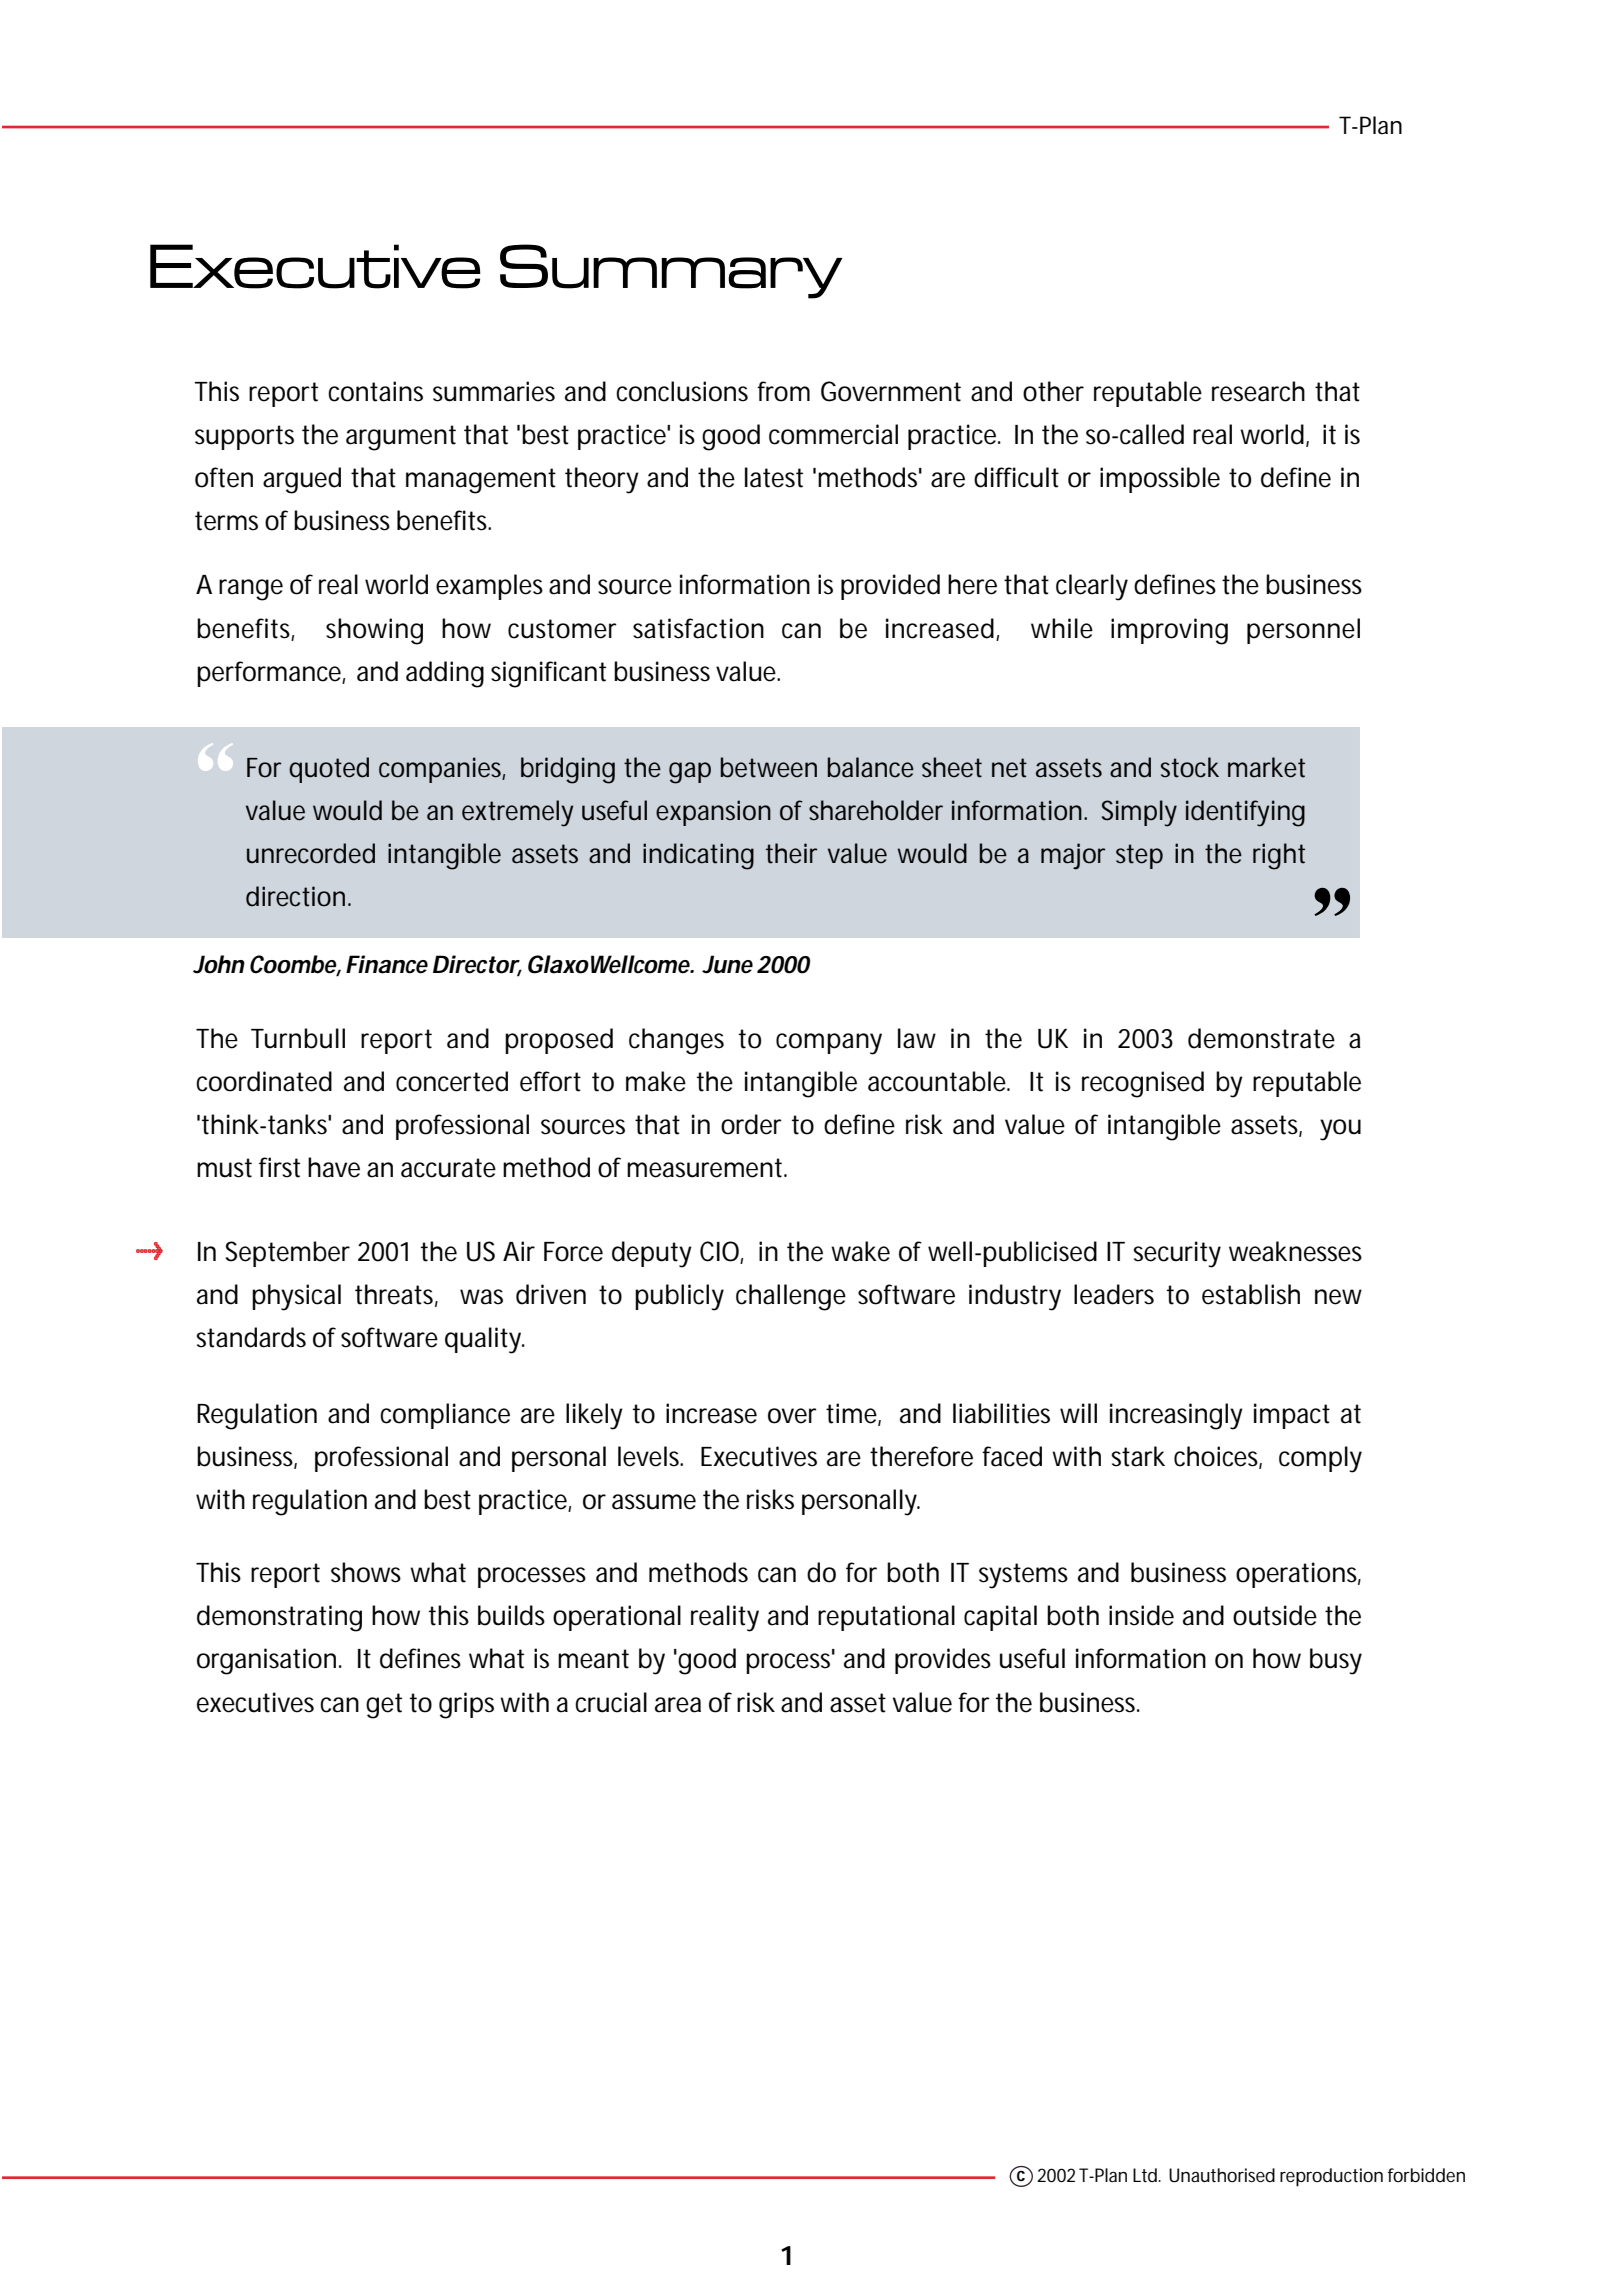 Image resolution: width=1606 pixels, height=2272 pixels. What do you see at coordinates (1295, 1251) in the screenshot?
I see `weaknesses` at bounding box center [1295, 1251].
